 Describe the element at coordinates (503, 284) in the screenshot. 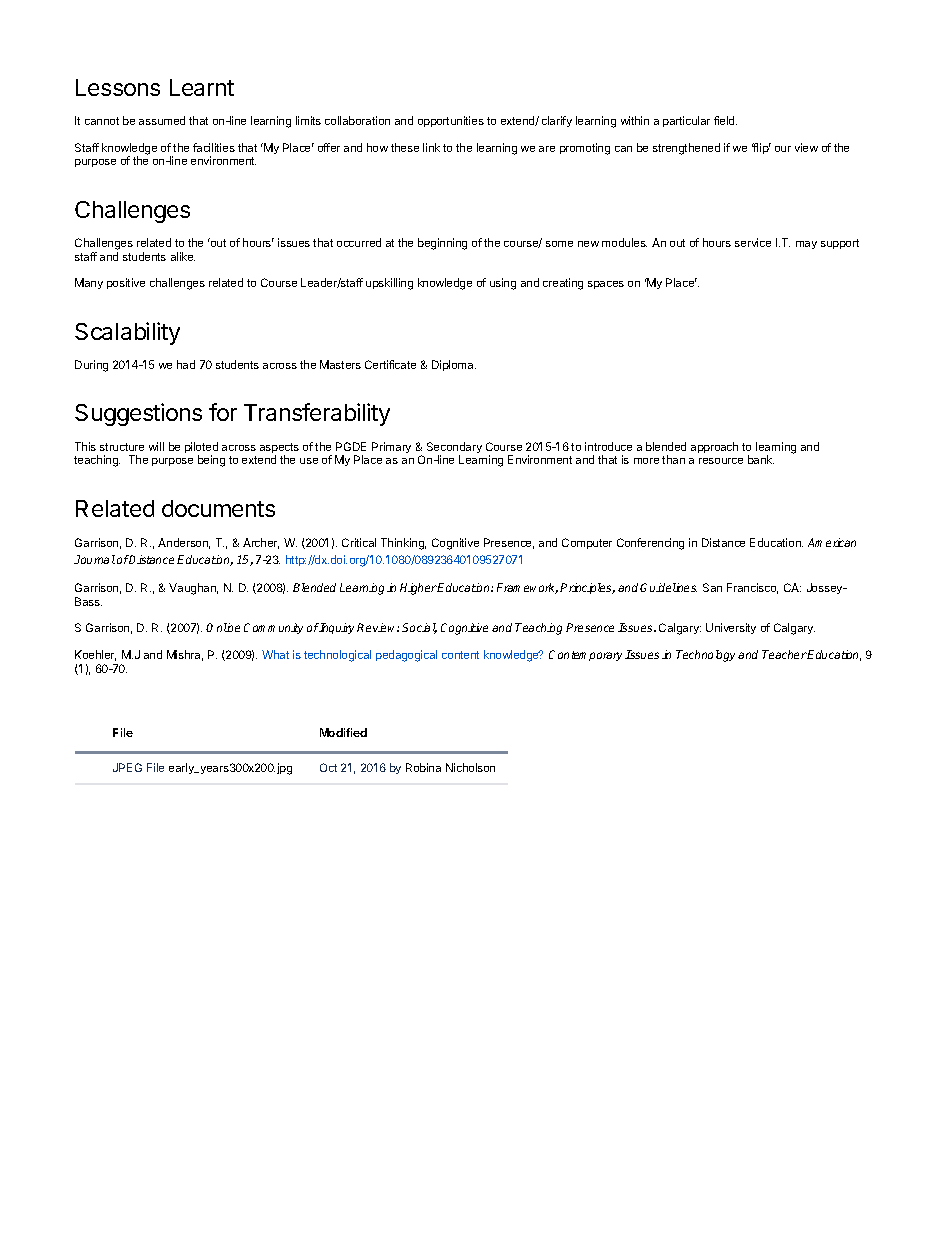

I see `using` at that location.
